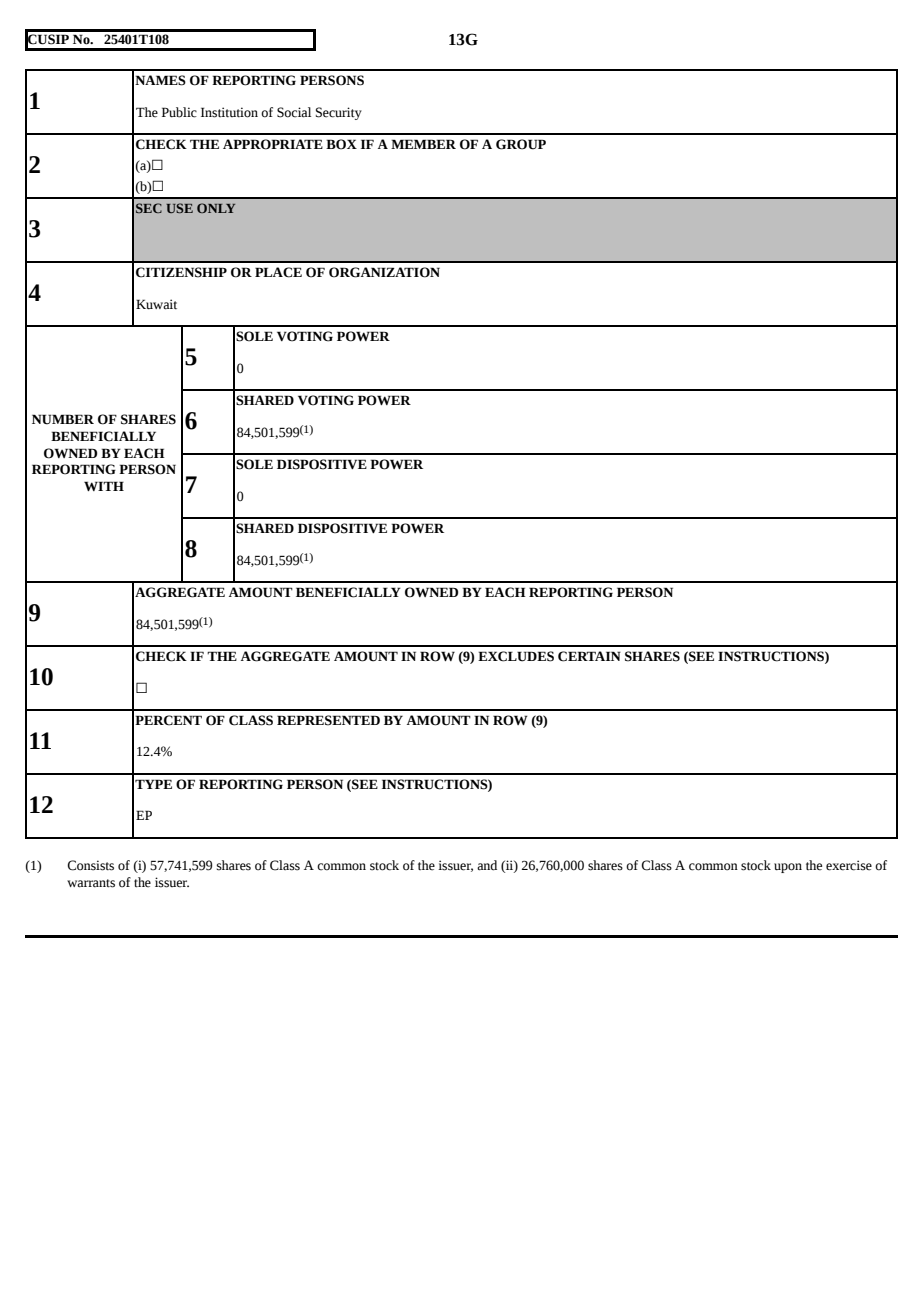 The height and width of the screenshot is (1308, 924). Describe the element at coordinates (521, 144) in the screenshot. I see `GROUP` at that location.
